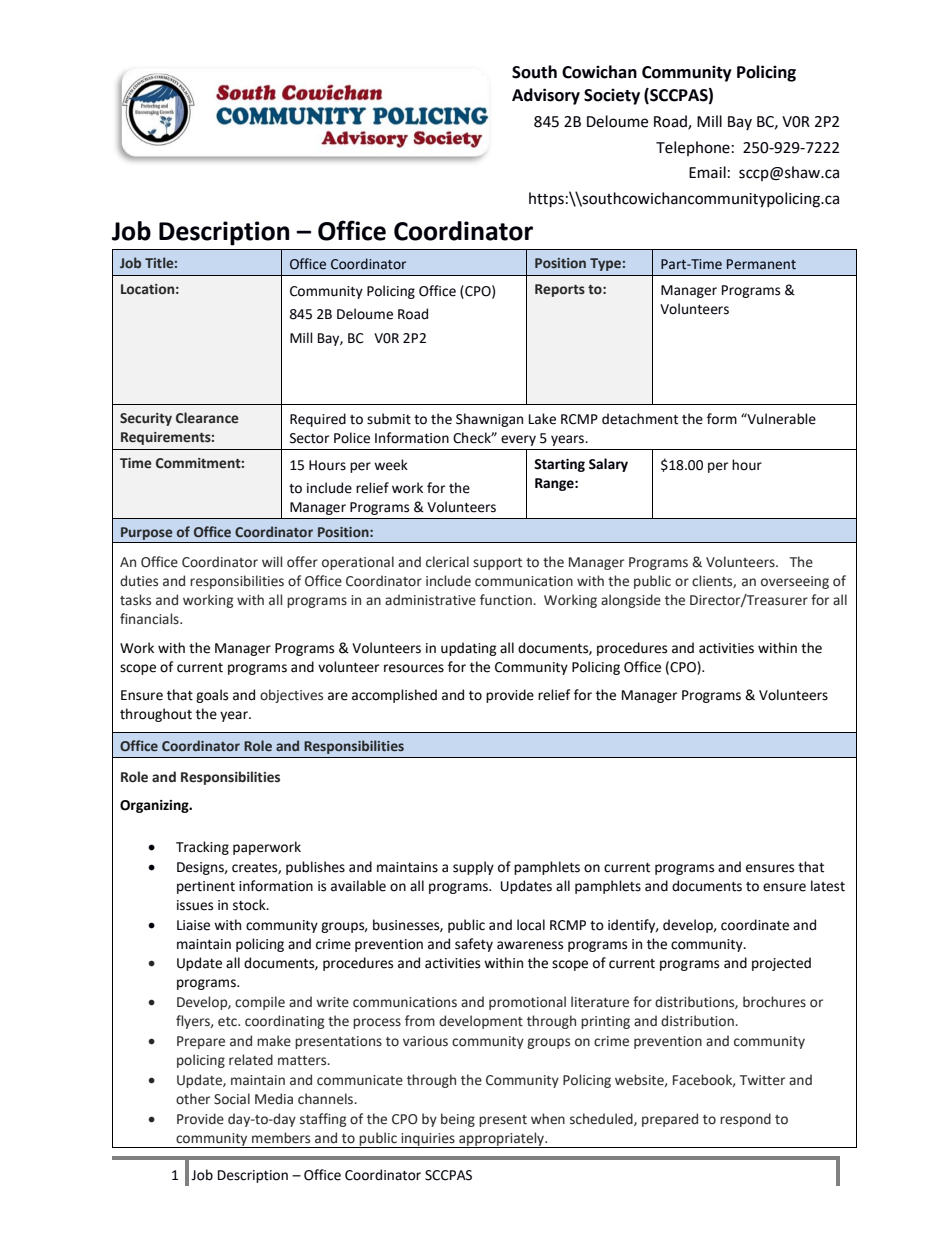 The image size is (952, 1233). I want to click on being, so click(458, 1120).
